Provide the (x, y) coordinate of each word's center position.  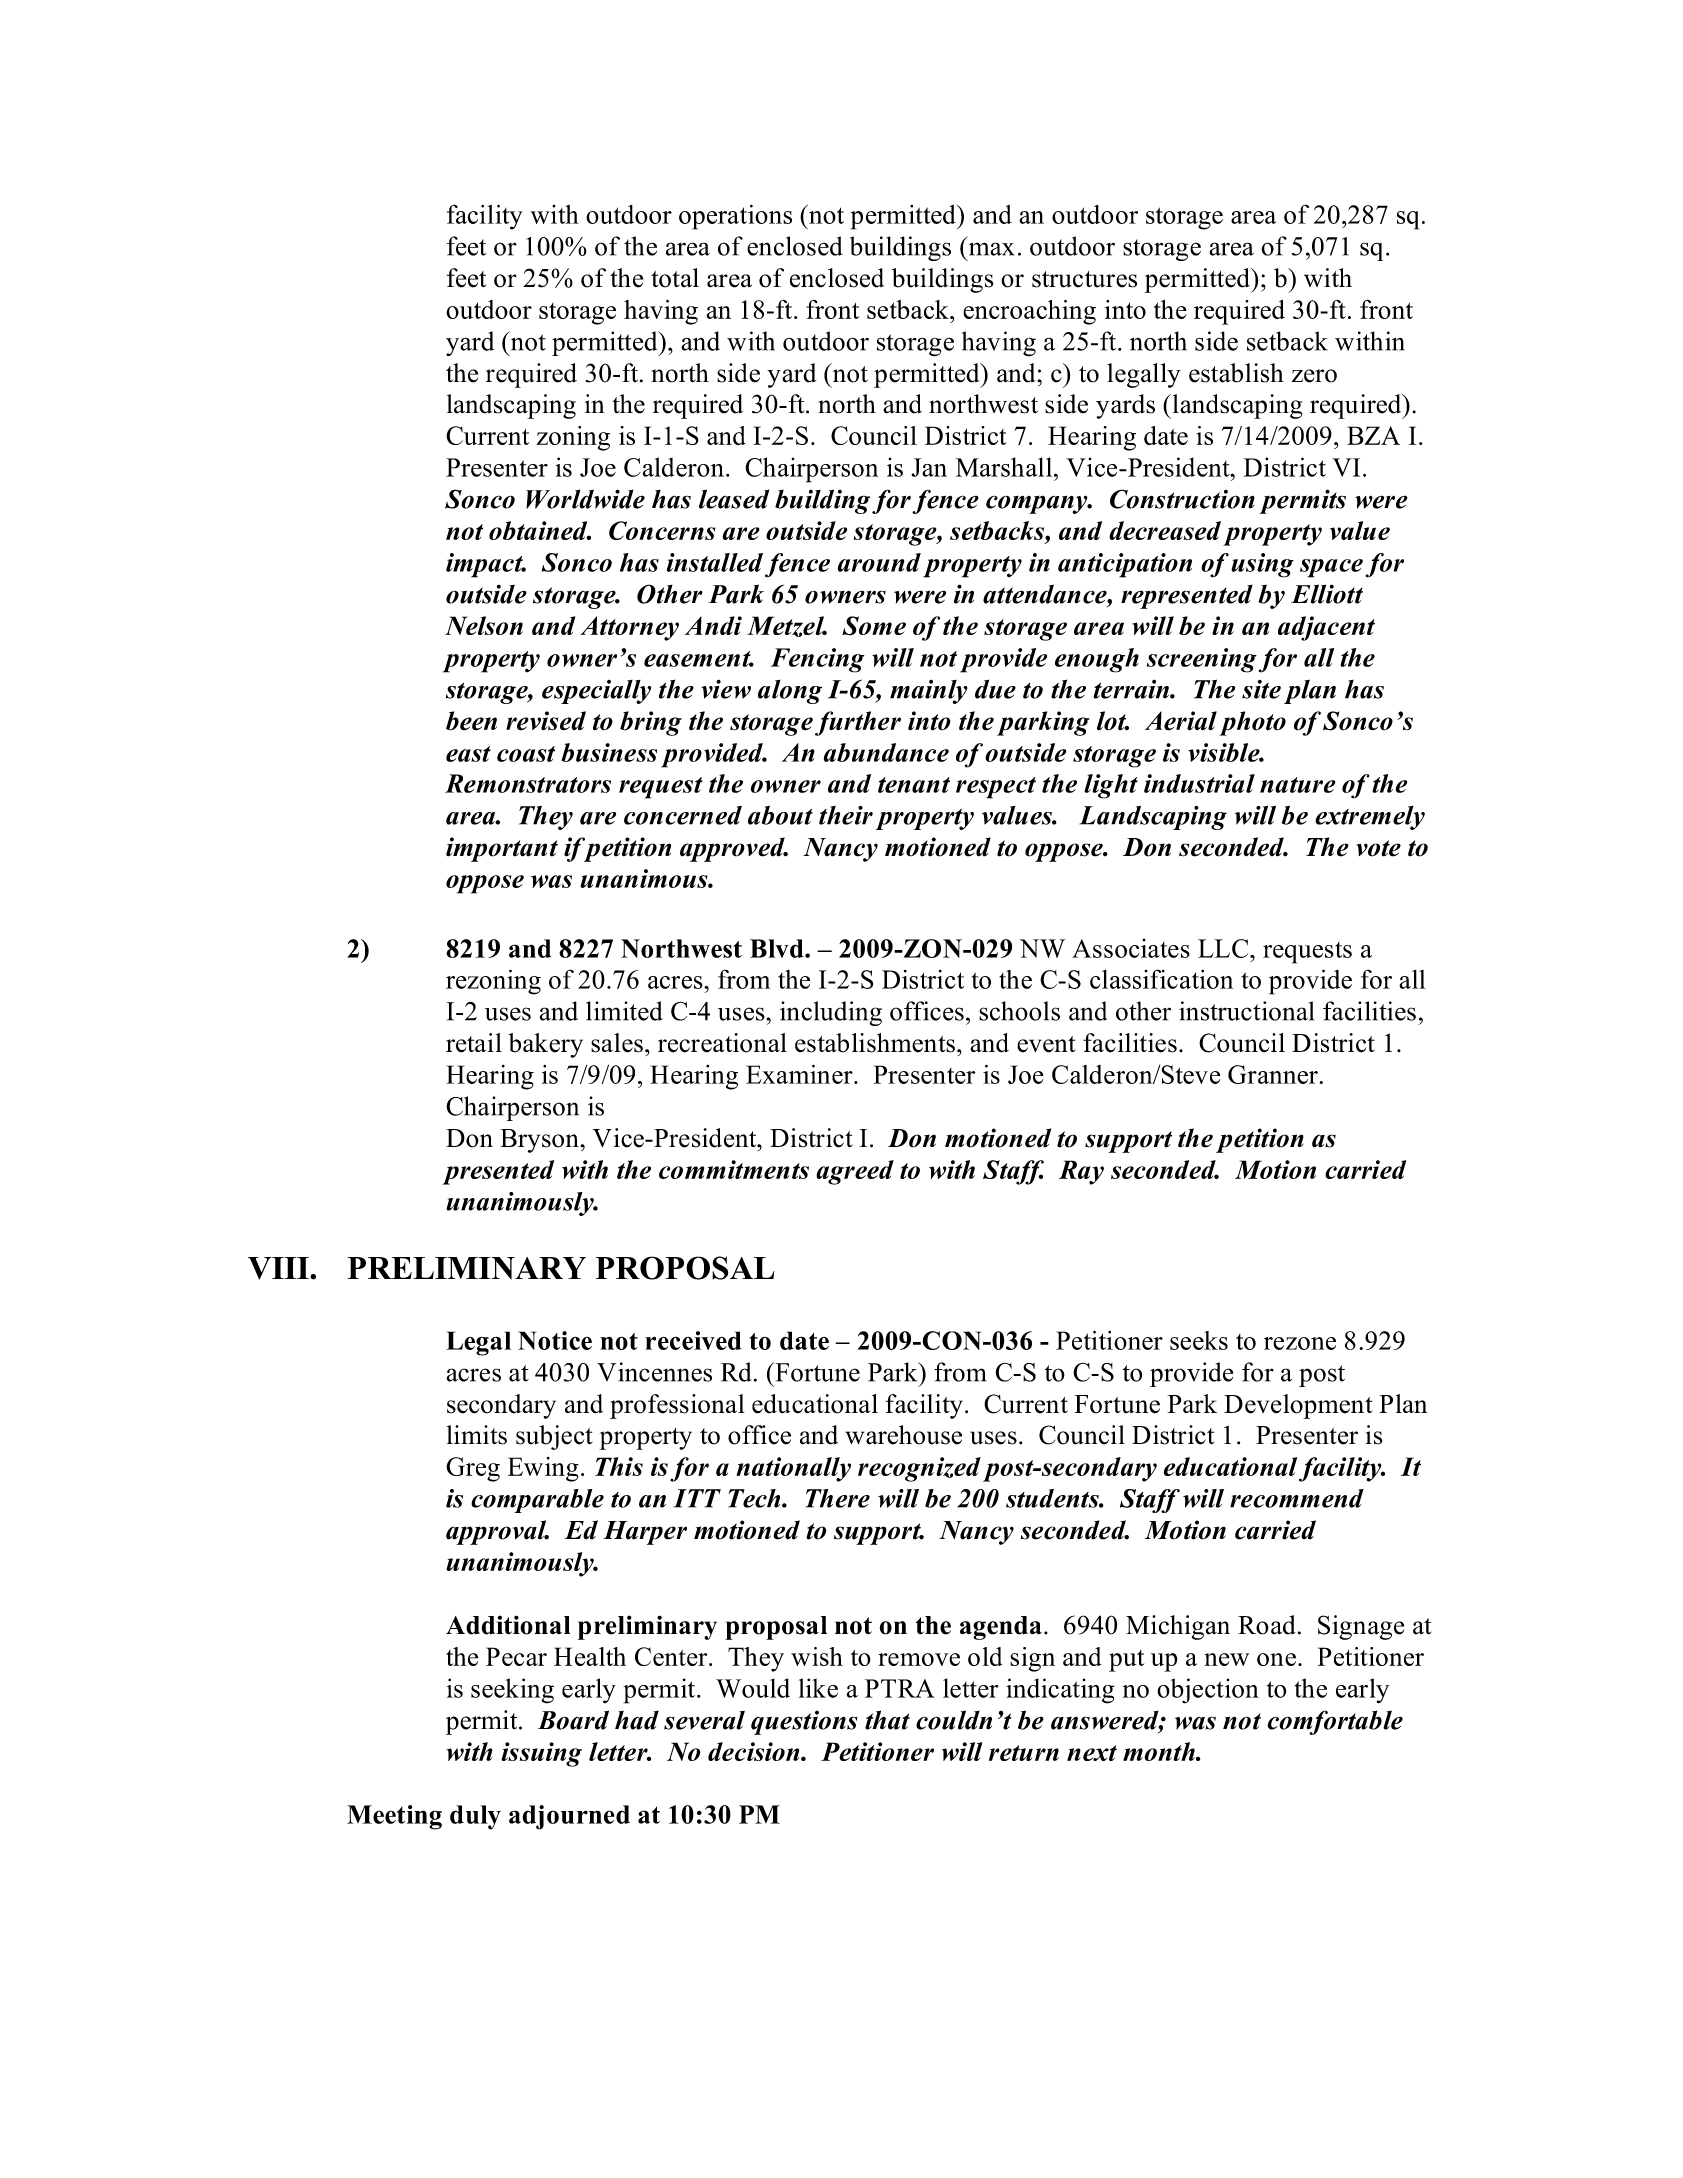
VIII (279, 1268)
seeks (1199, 1340)
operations (735, 217)
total (675, 278)
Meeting (394, 1817)
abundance (886, 752)
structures (1084, 279)
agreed (855, 1172)
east (468, 754)
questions (804, 1723)
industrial (1199, 783)
